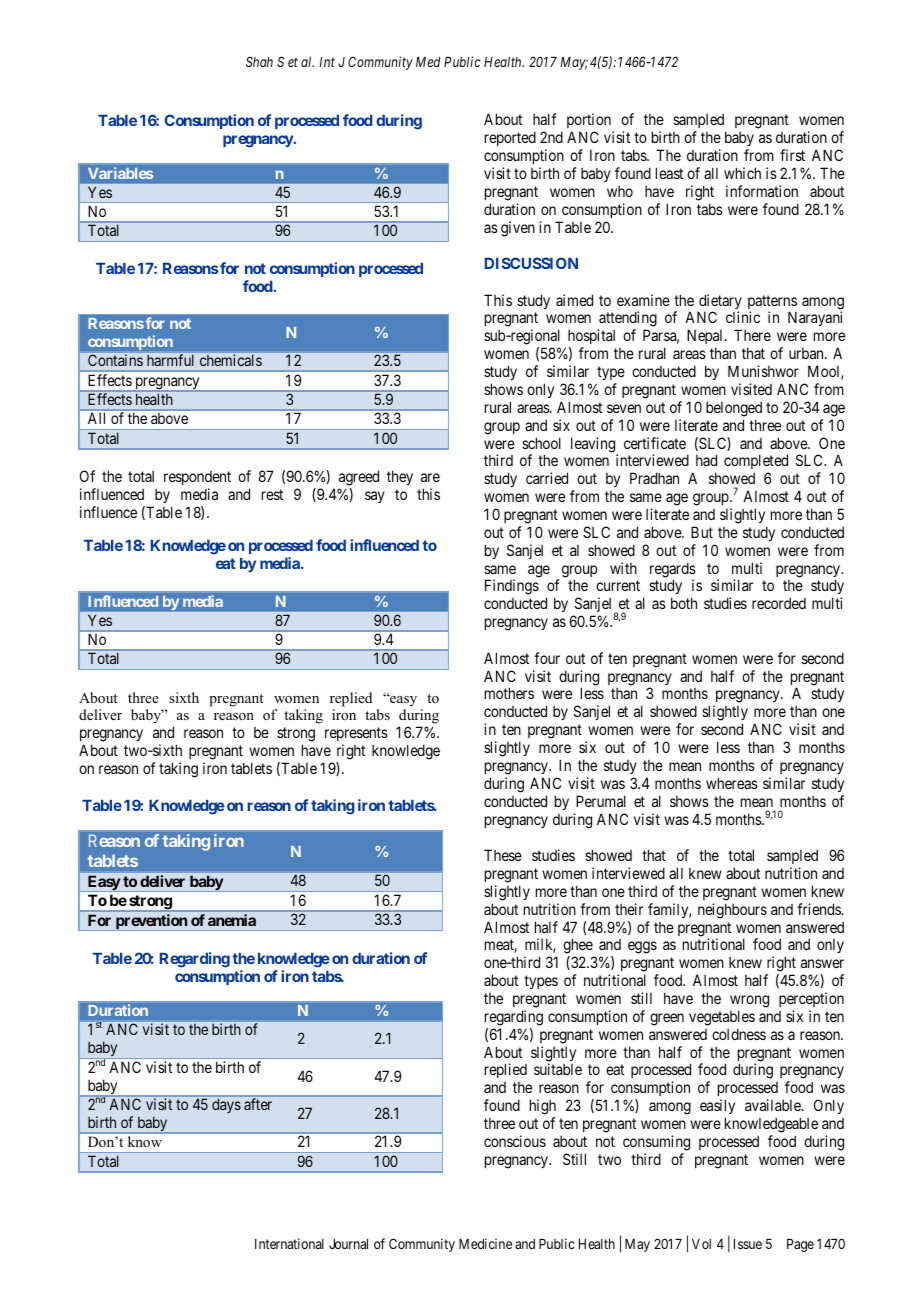  What do you see at coordinates (748, 1244) in the screenshot?
I see `Issue` at bounding box center [748, 1244].
